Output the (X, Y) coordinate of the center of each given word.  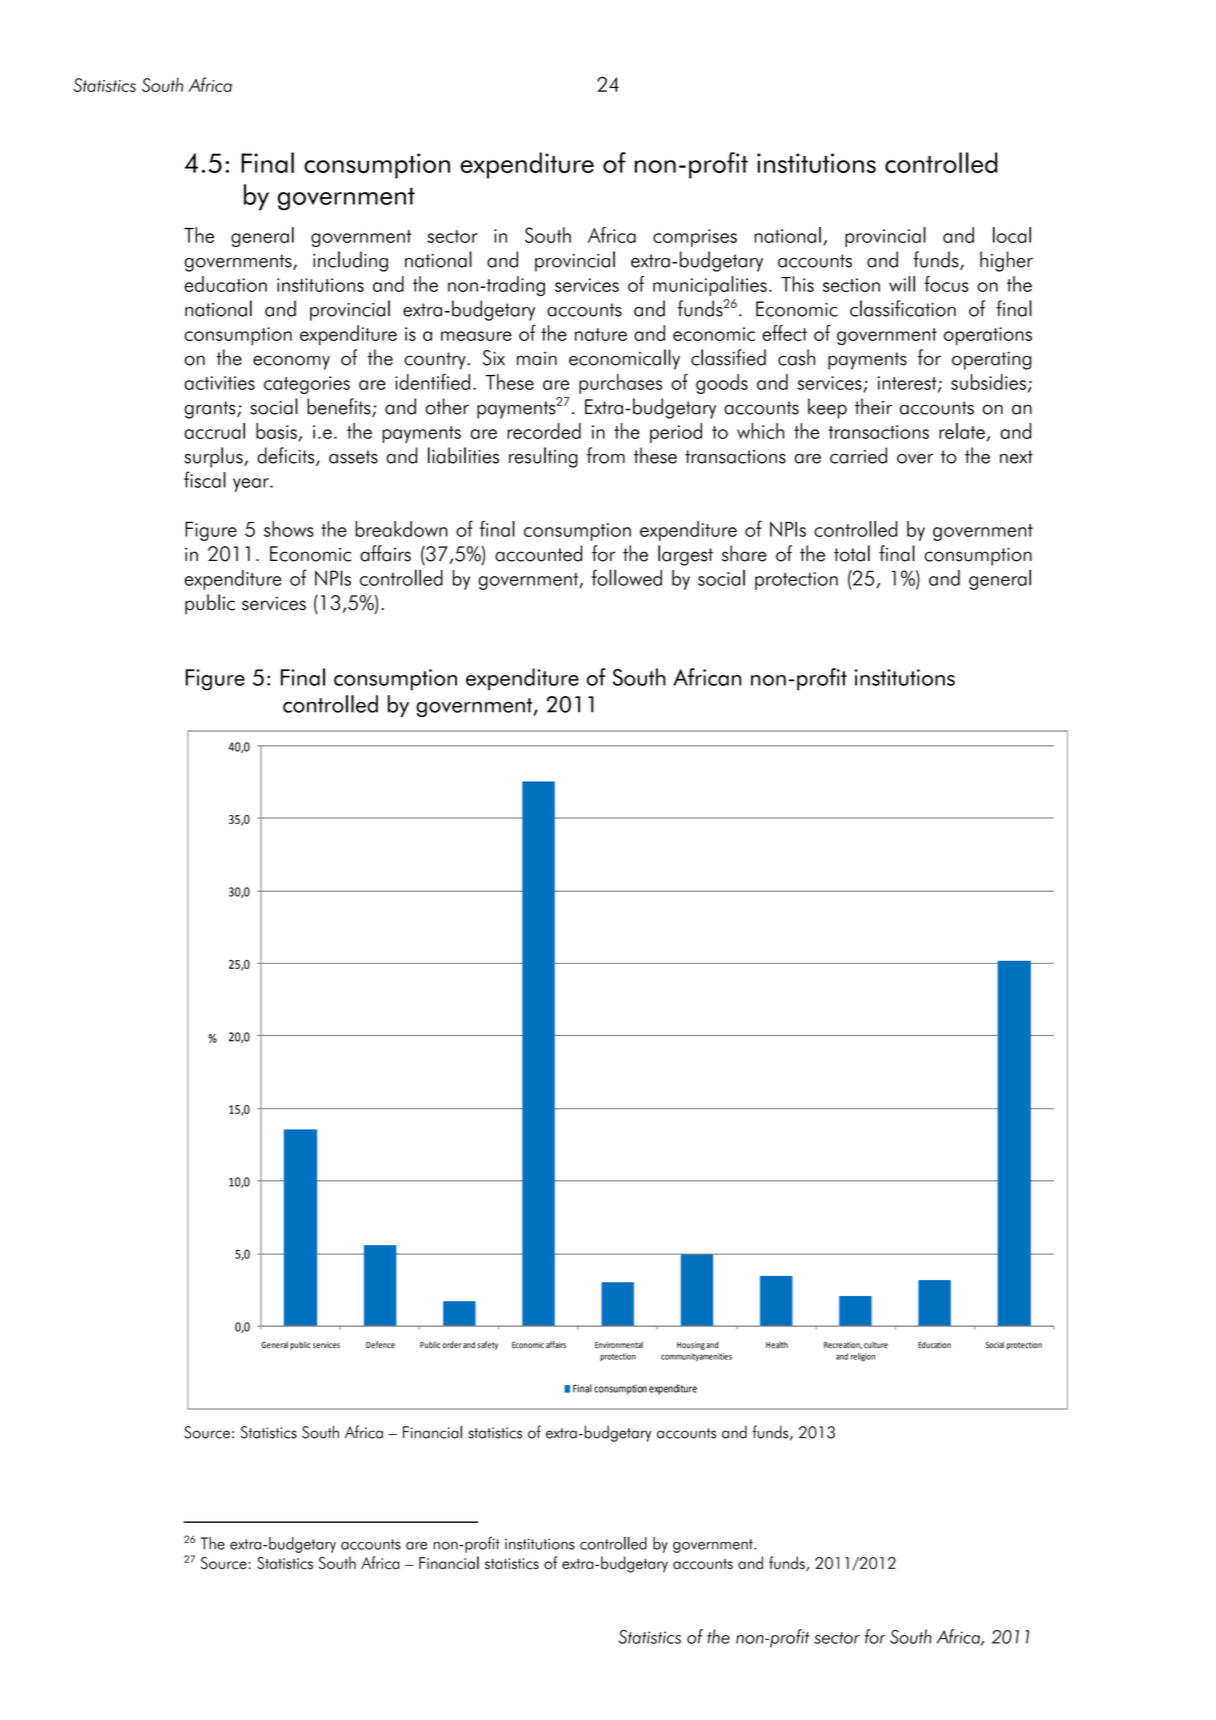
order (451, 1345)
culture (876, 1345)
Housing (691, 1346)
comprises (695, 238)
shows (289, 529)
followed (627, 577)
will (902, 284)
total (852, 553)
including (350, 261)
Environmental (619, 1345)
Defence (380, 1345)
